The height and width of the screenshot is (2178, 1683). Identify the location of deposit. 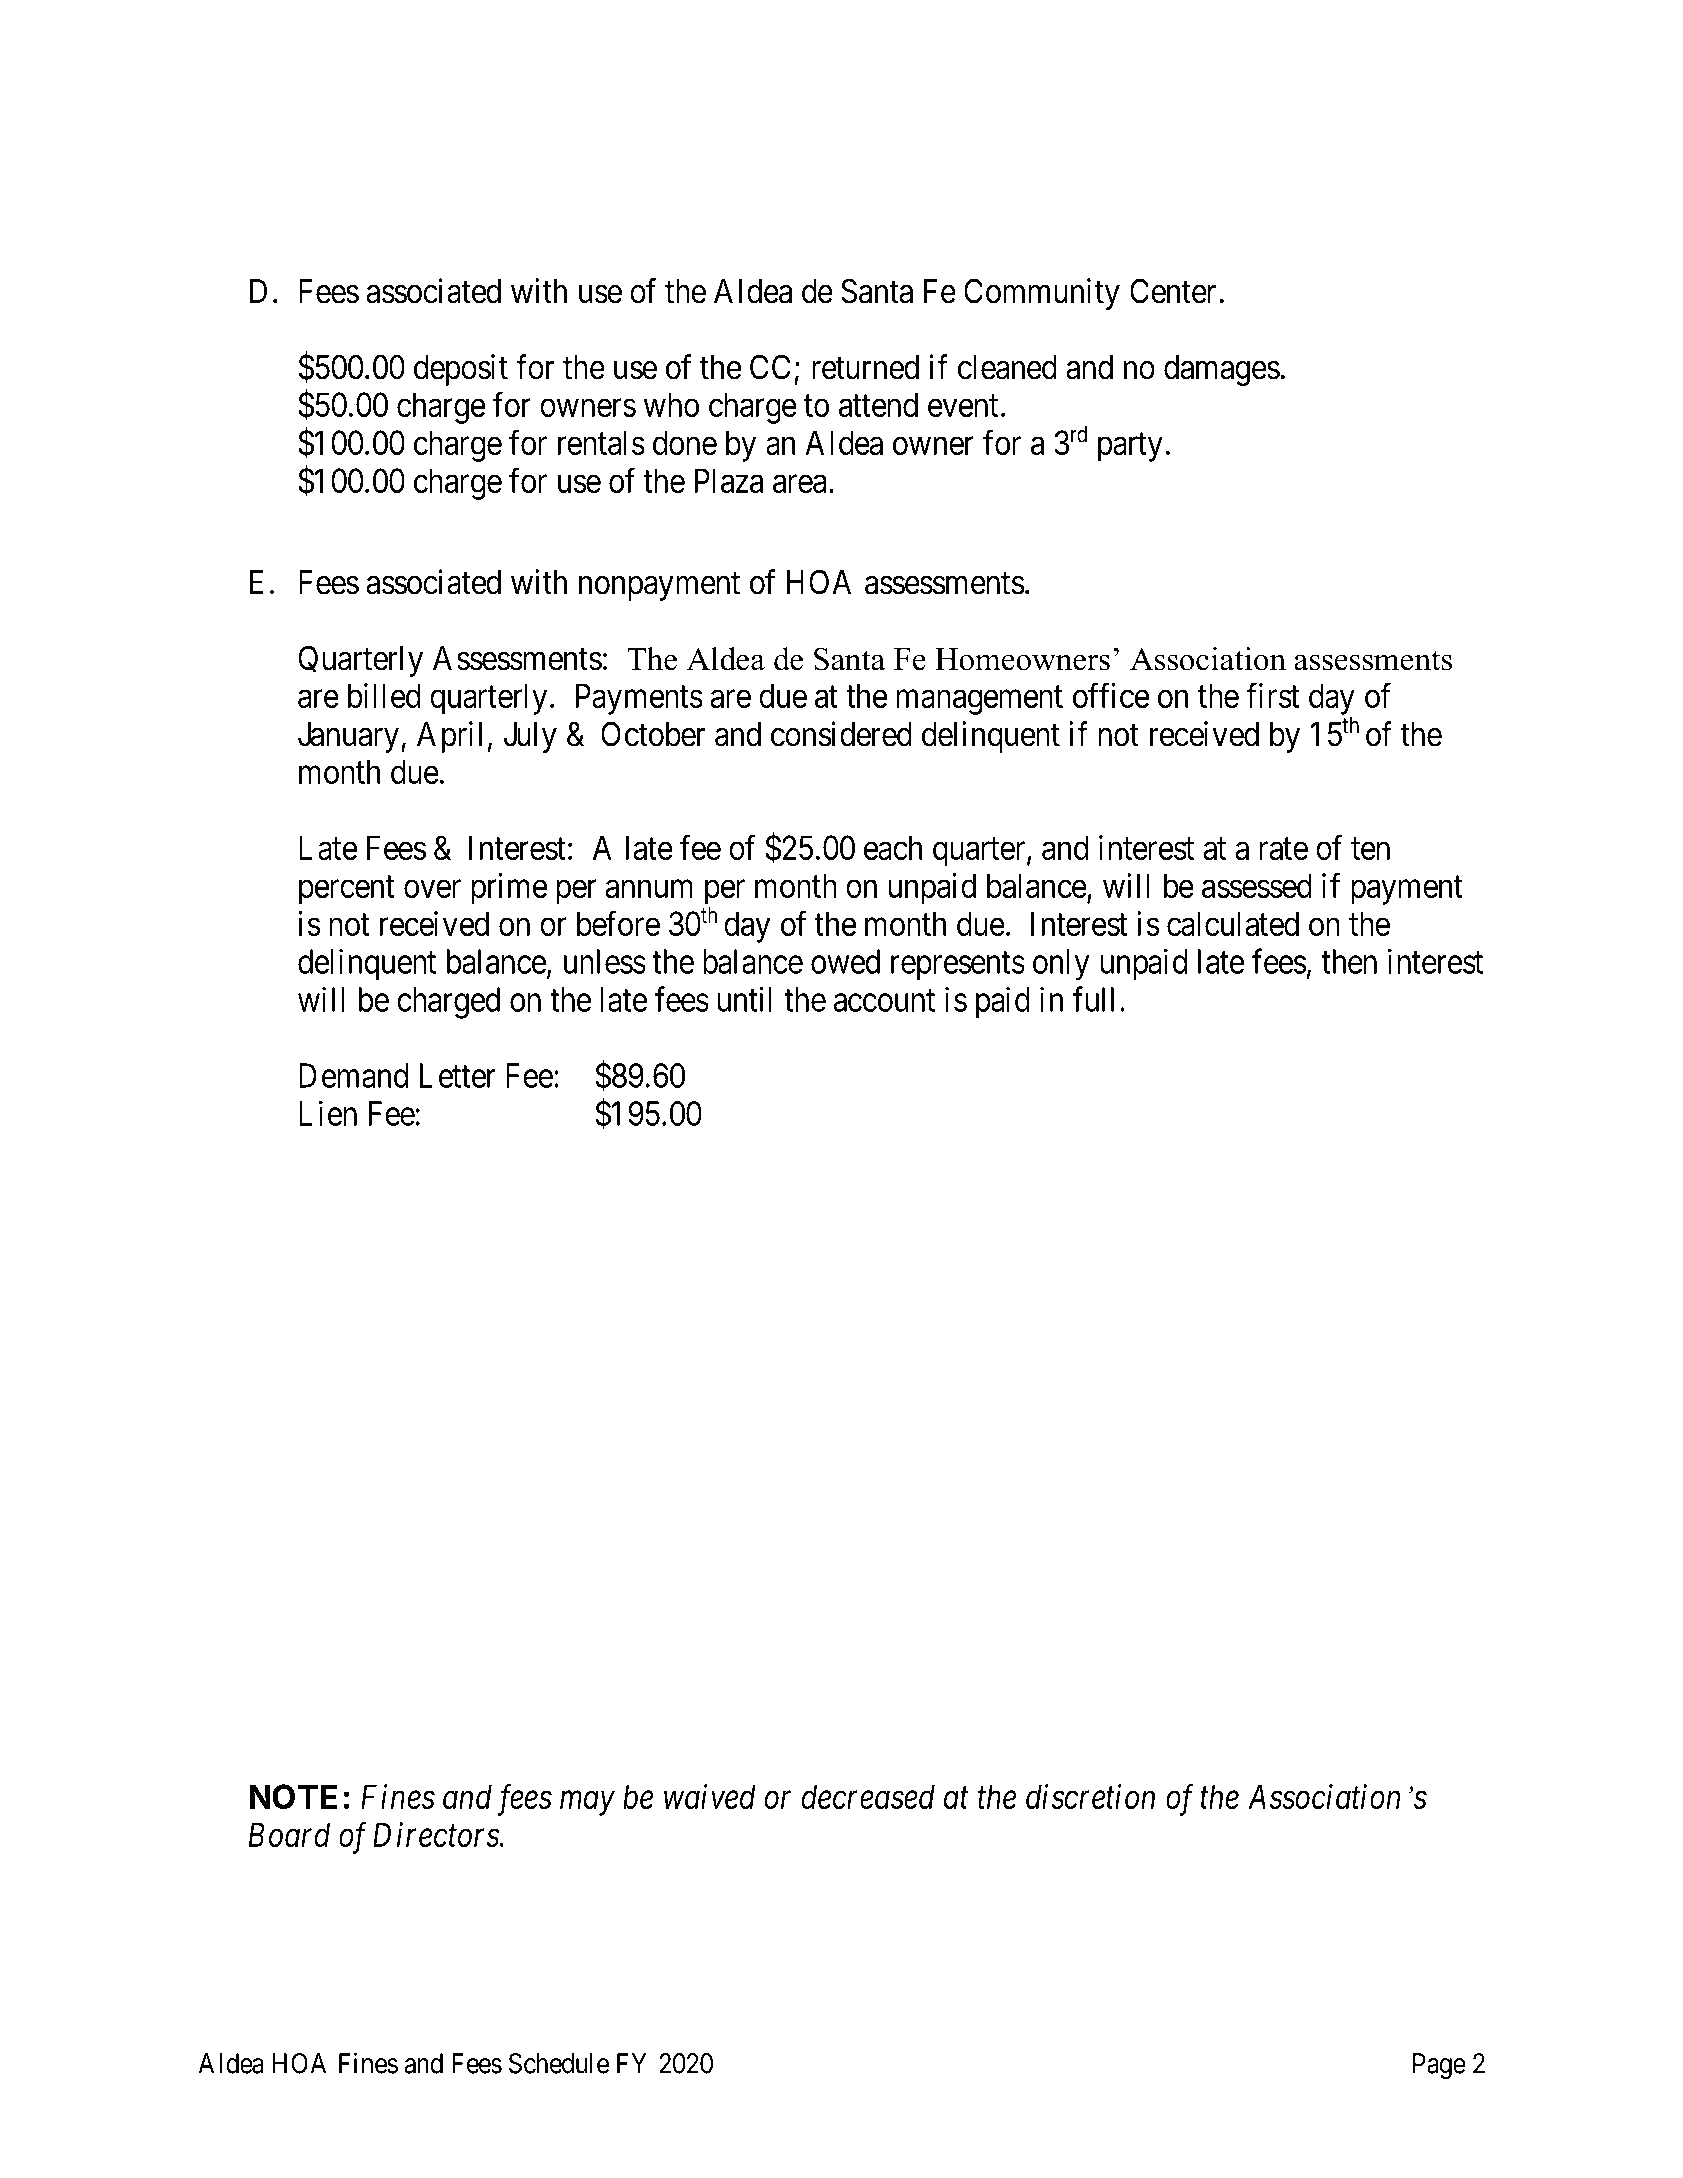
(461, 370).
